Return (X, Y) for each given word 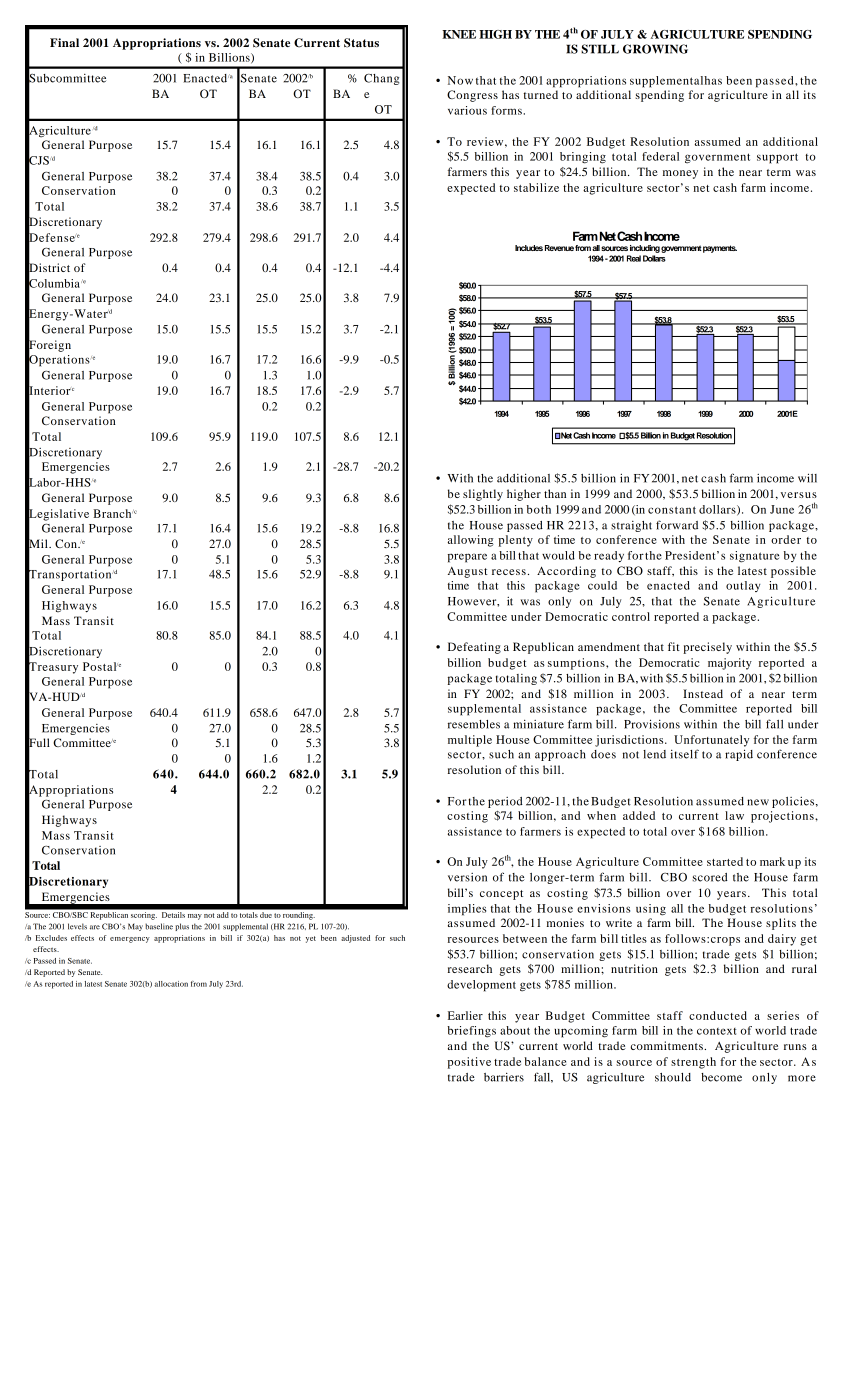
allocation (171, 984)
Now (460, 80)
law (734, 815)
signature (754, 557)
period (505, 802)
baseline (159, 926)
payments (720, 249)
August (468, 572)
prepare (467, 558)
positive (469, 1063)
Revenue (559, 248)
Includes (529, 248)
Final (64, 42)
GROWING (655, 49)
